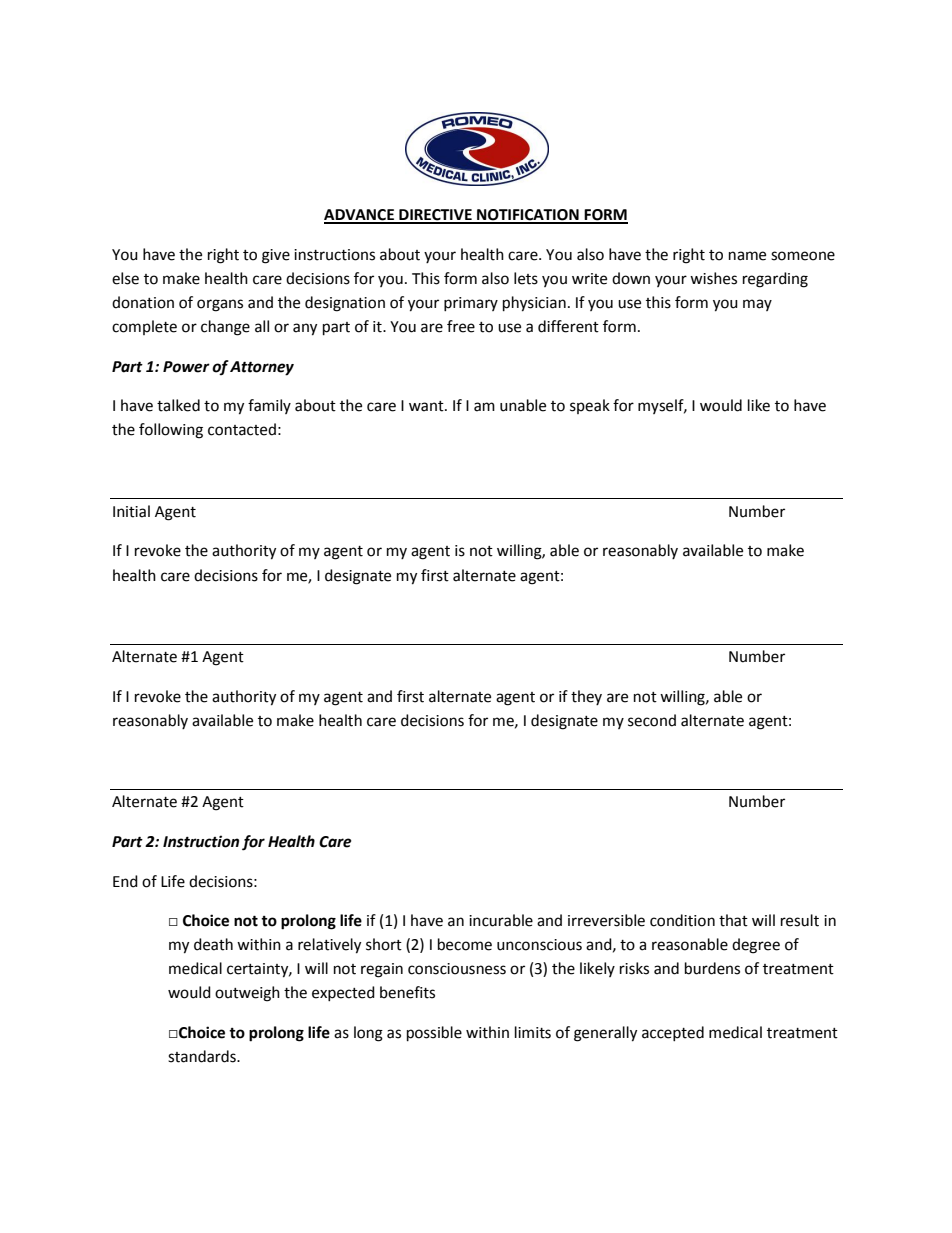 The image size is (952, 1233). What do you see at coordinates (276, 256) in the page?
I see `give` at bounding box center [276, 256].
